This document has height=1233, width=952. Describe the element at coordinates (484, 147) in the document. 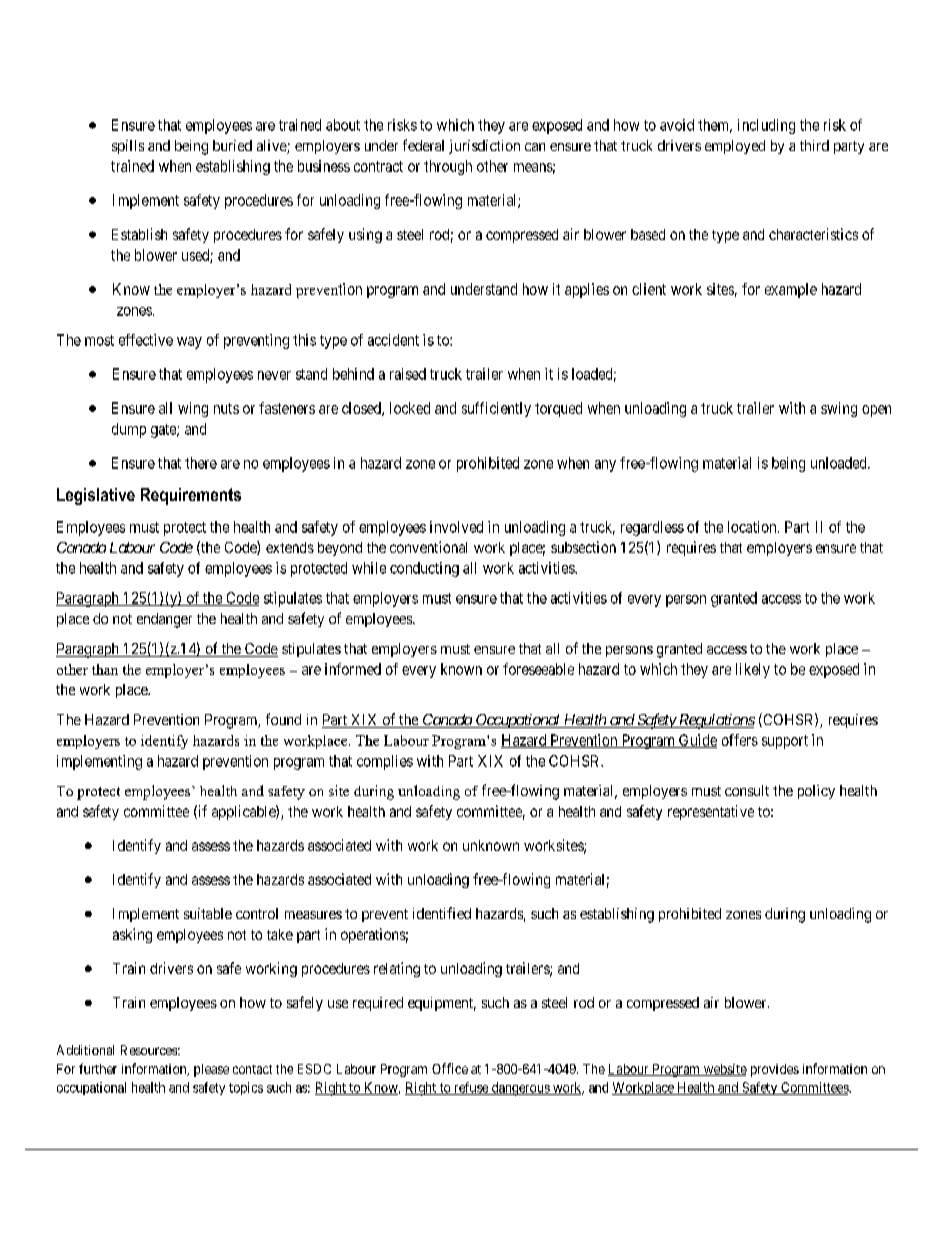

I see `jurisdiction` at that location.
